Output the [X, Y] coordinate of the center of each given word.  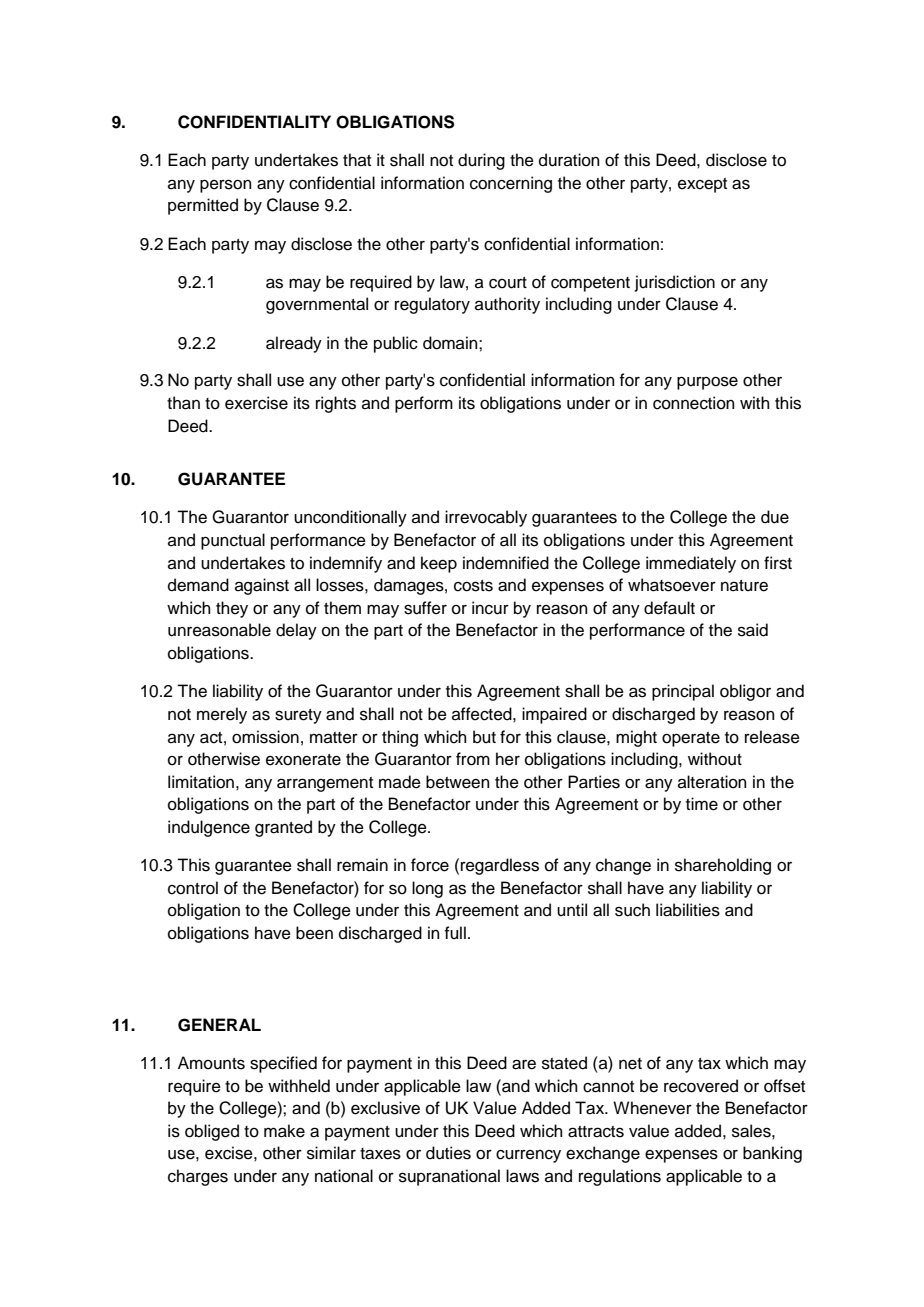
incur [490, 608]
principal [683, 692]
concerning [511, 184]
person [226, 186]
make [284, 1131]
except [702, 185]
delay [296, 631]
